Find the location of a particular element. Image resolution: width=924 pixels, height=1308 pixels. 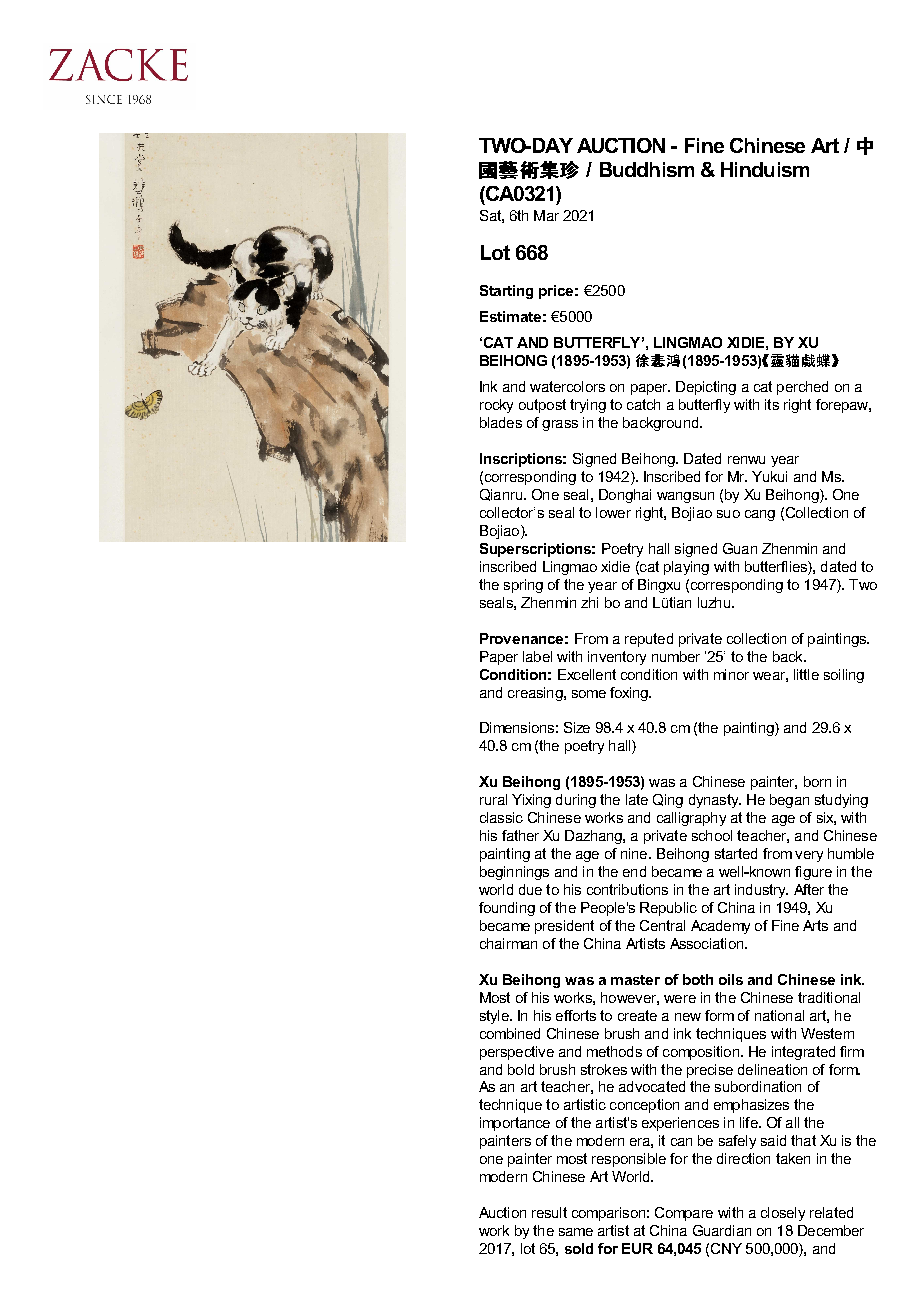

Hinduism is located at coordinates (765, 169).
